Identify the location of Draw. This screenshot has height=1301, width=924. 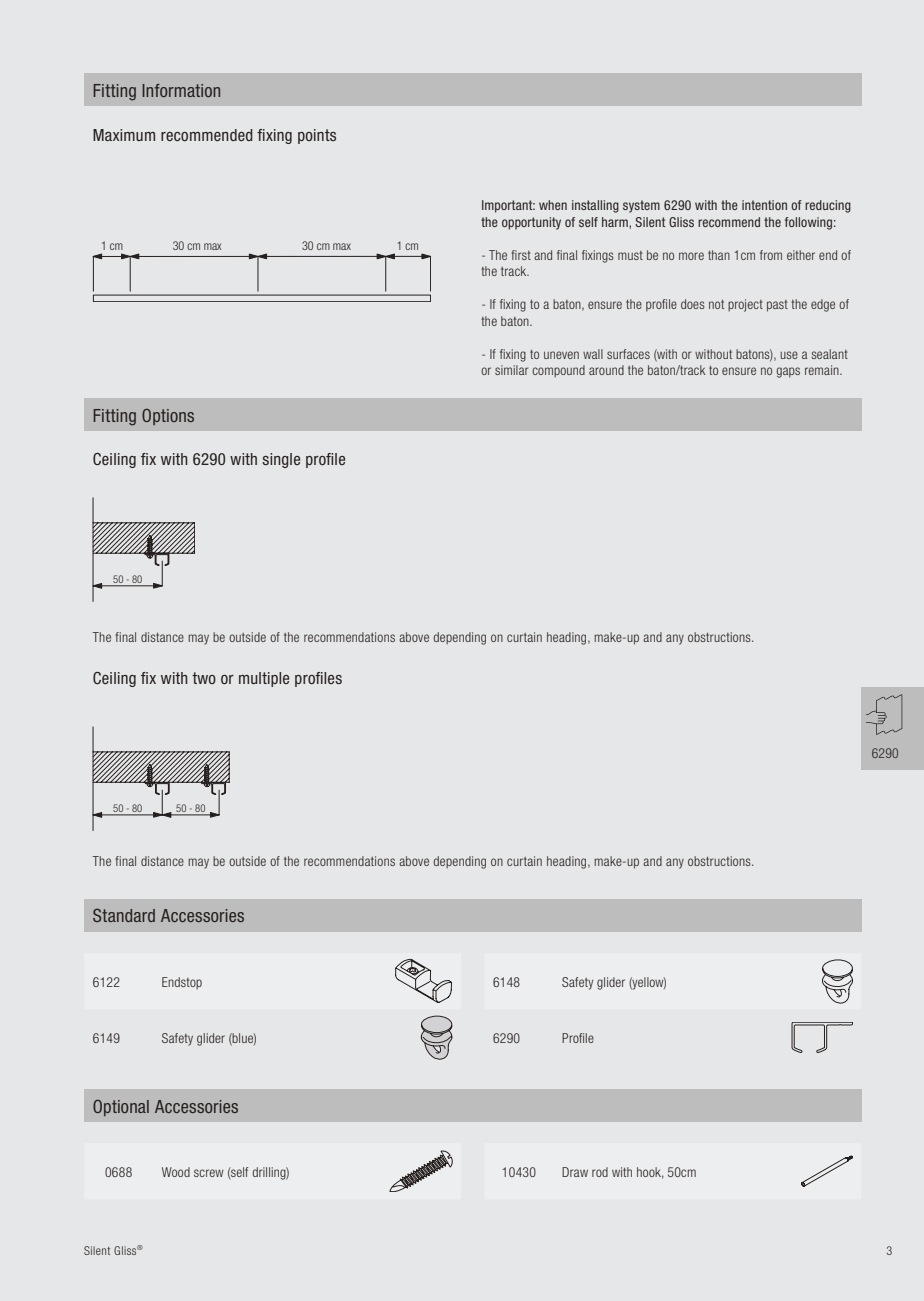
(575, 1172).
